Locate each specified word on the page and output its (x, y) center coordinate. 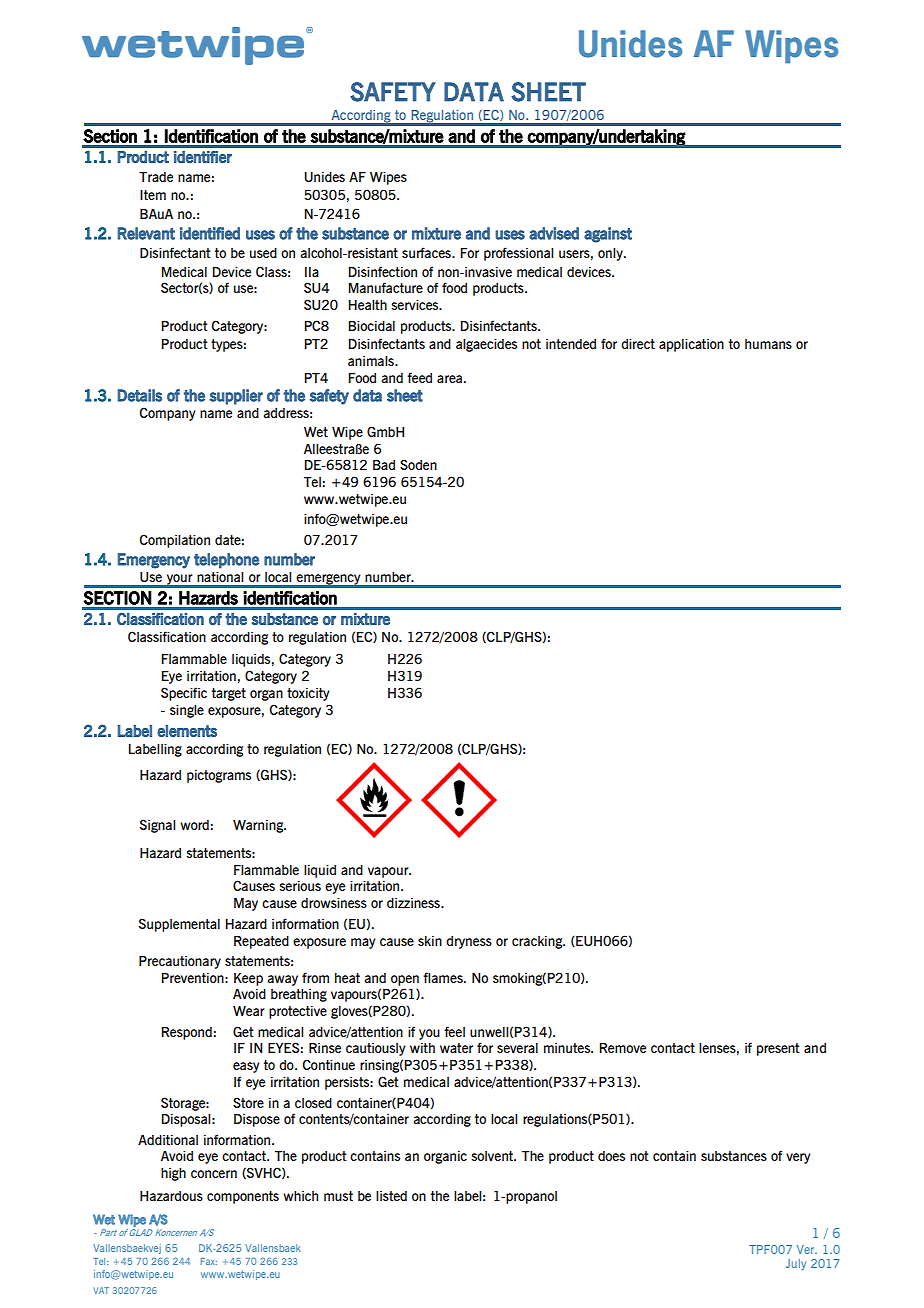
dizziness (414, 903)
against (608, 235)
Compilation (175, 541)
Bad (384, 465)
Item (153, 195)
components (243, 1197)
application (691, 345)
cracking (538, 942)
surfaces (427, 252)
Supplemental (179, 925)
